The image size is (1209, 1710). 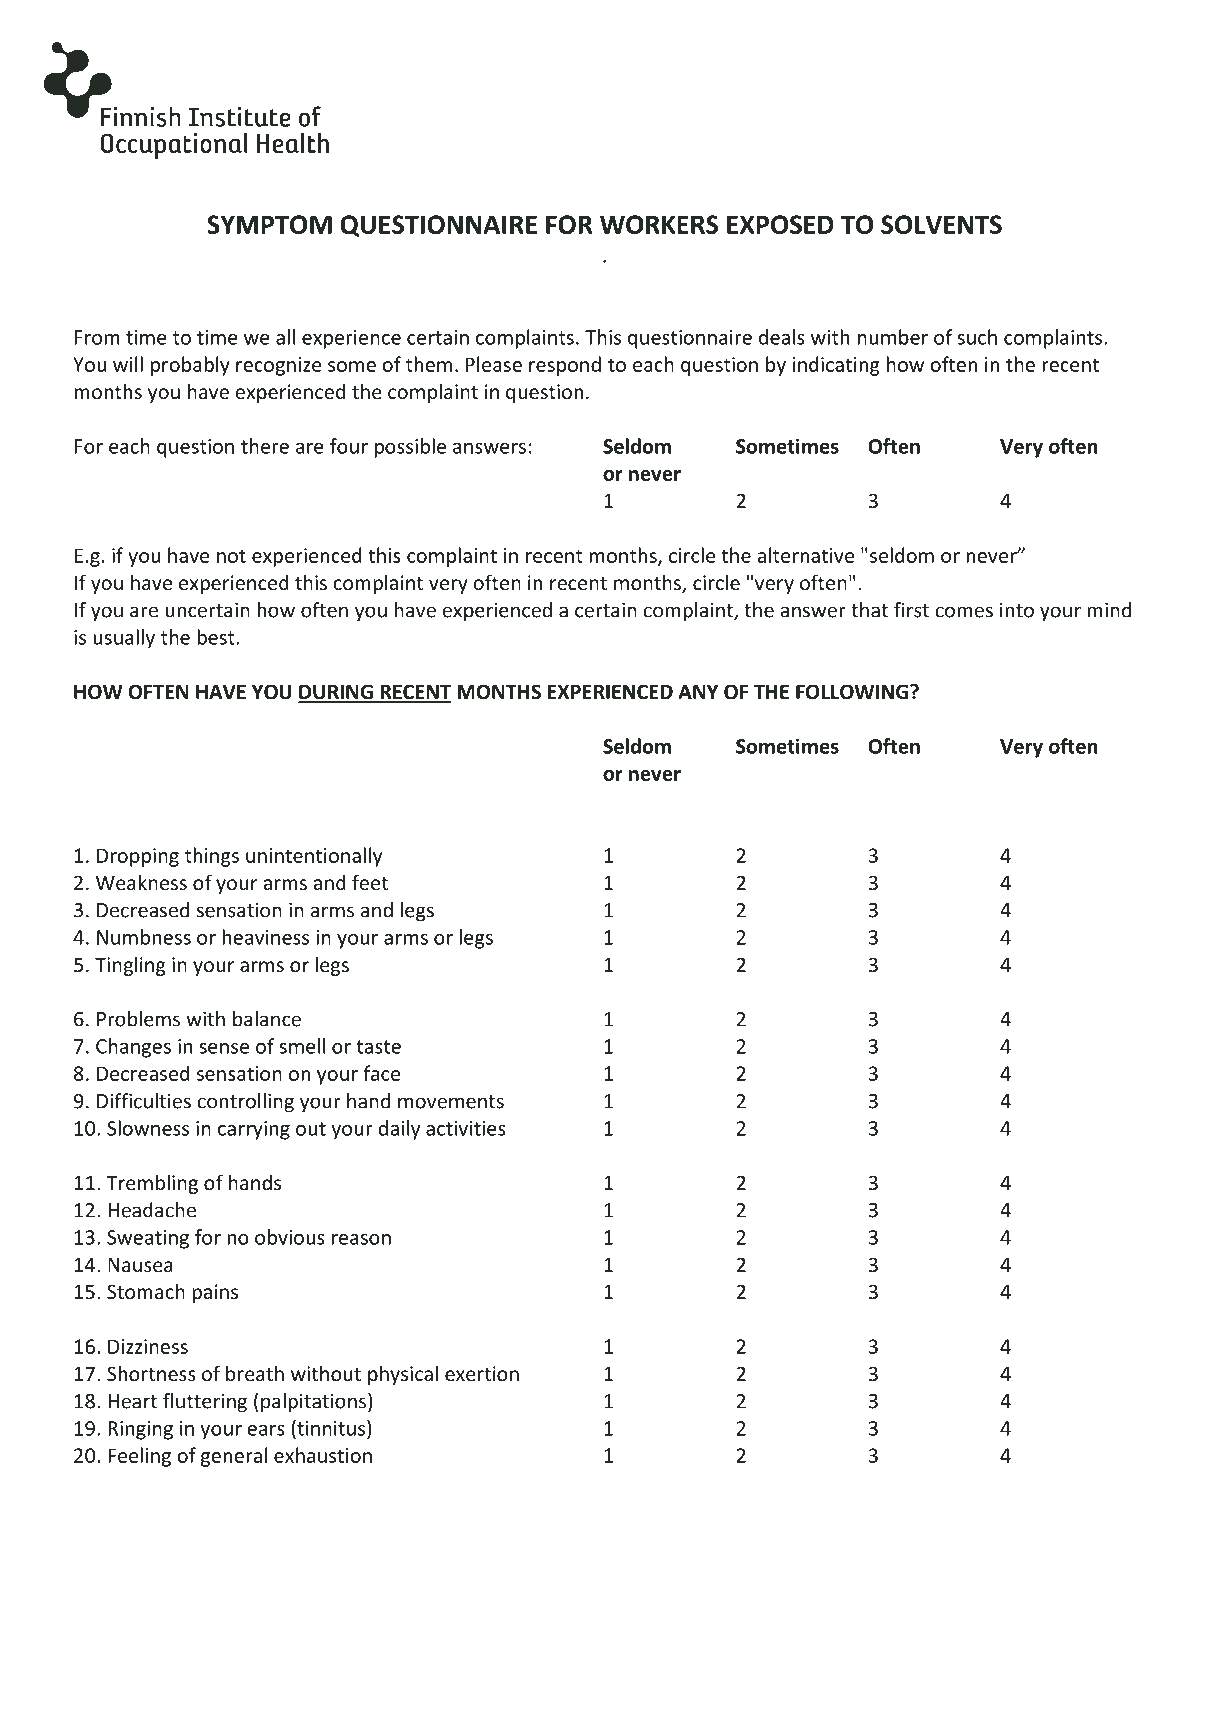 What do you see at coordinates (212, 857) in the screenshot?
I see `things` at bounding box center [212, 857].
